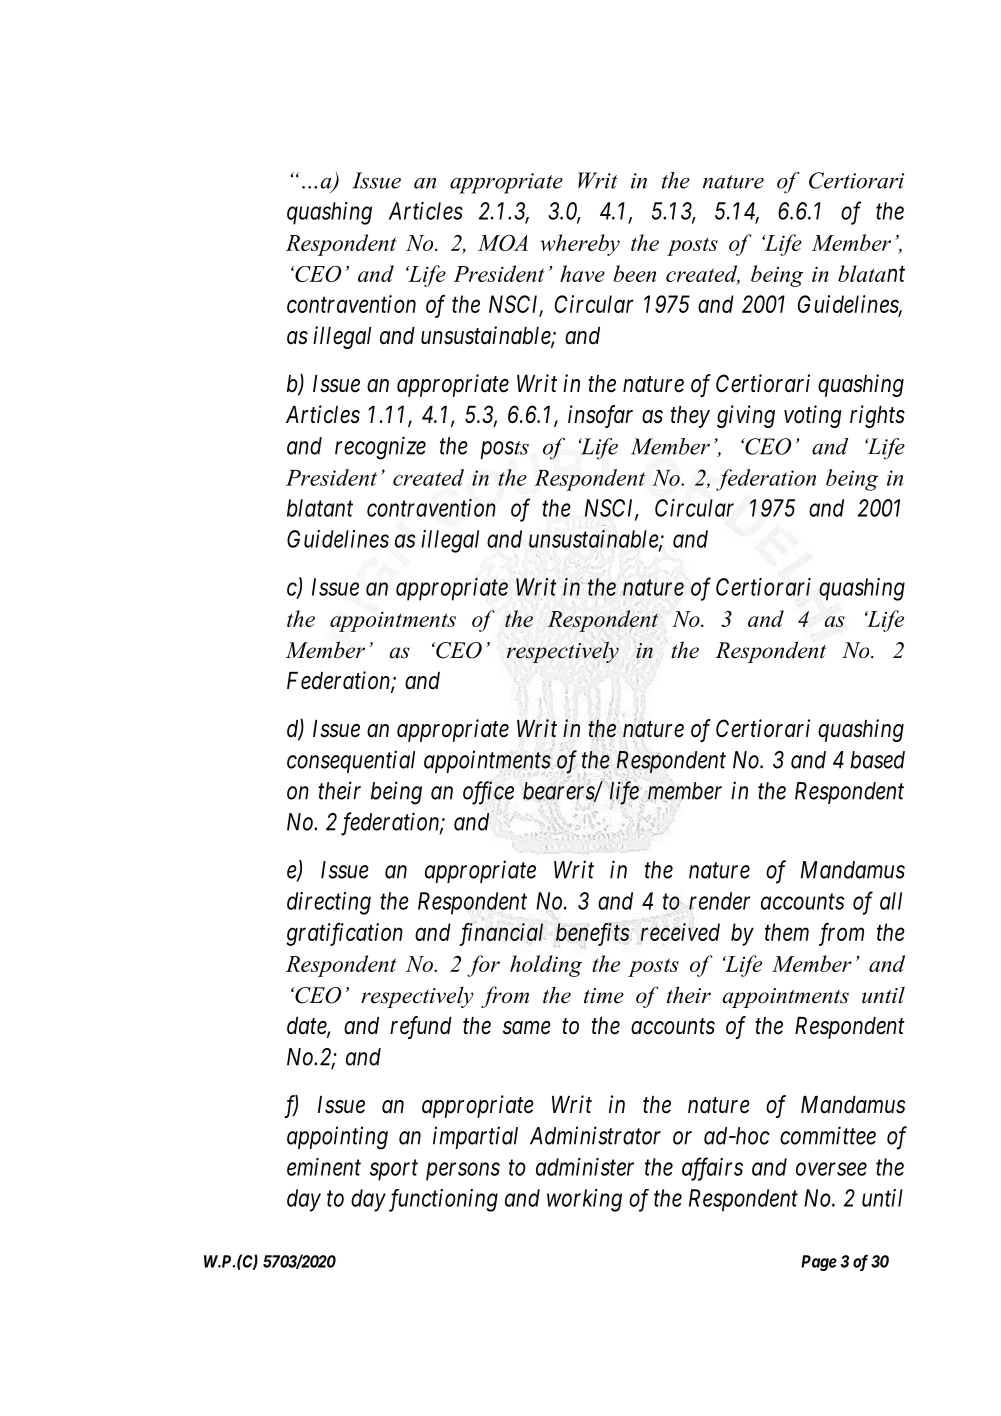 The width and height of the image is (1001, 1416). I want to click on have, so click(582, 273).
